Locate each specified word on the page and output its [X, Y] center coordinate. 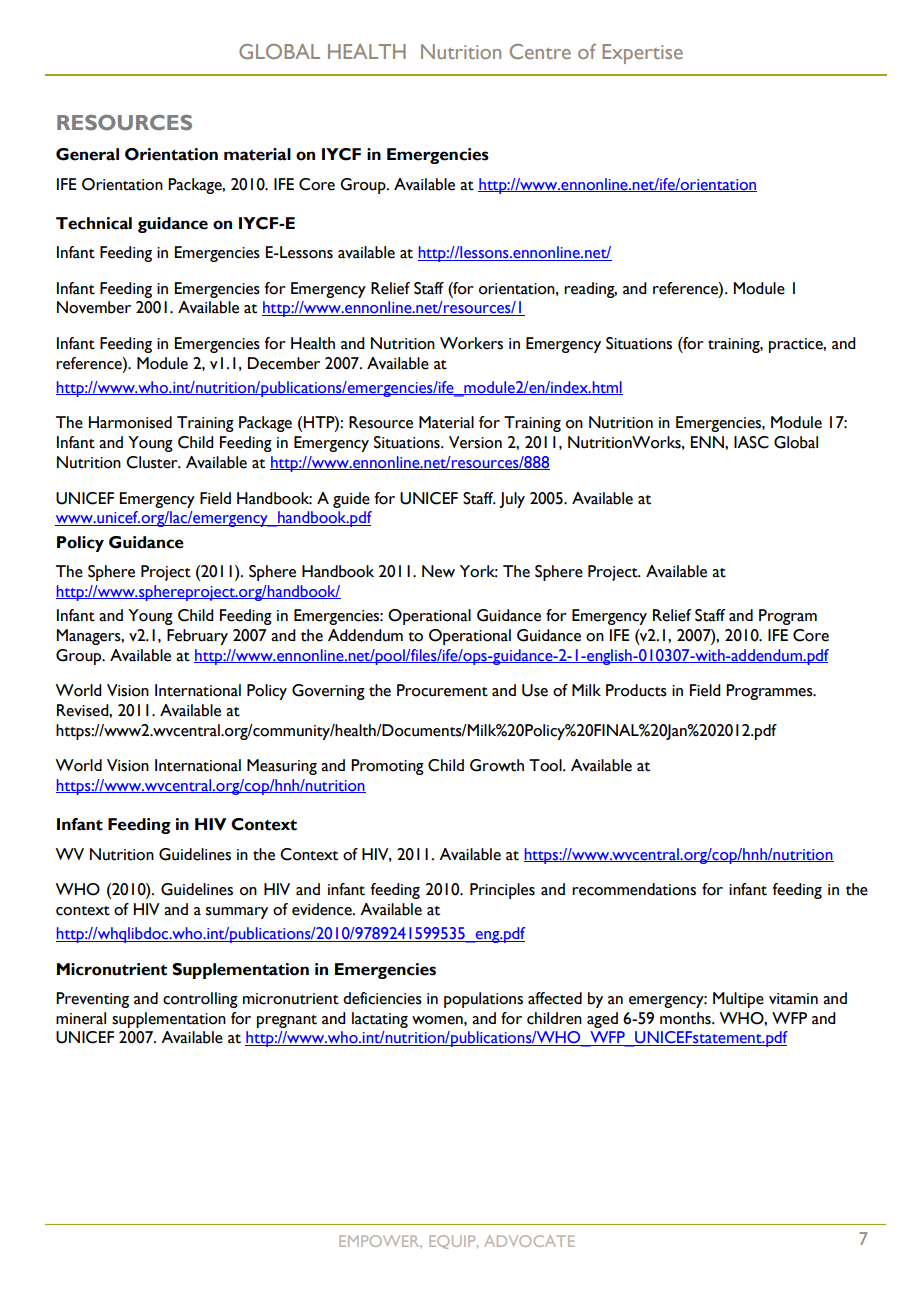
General [87, 154]
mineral [81, 1018]
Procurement [442, 690]
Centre [540, 51]
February [197, 637]
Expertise [642, 54]
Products [636, 690]
